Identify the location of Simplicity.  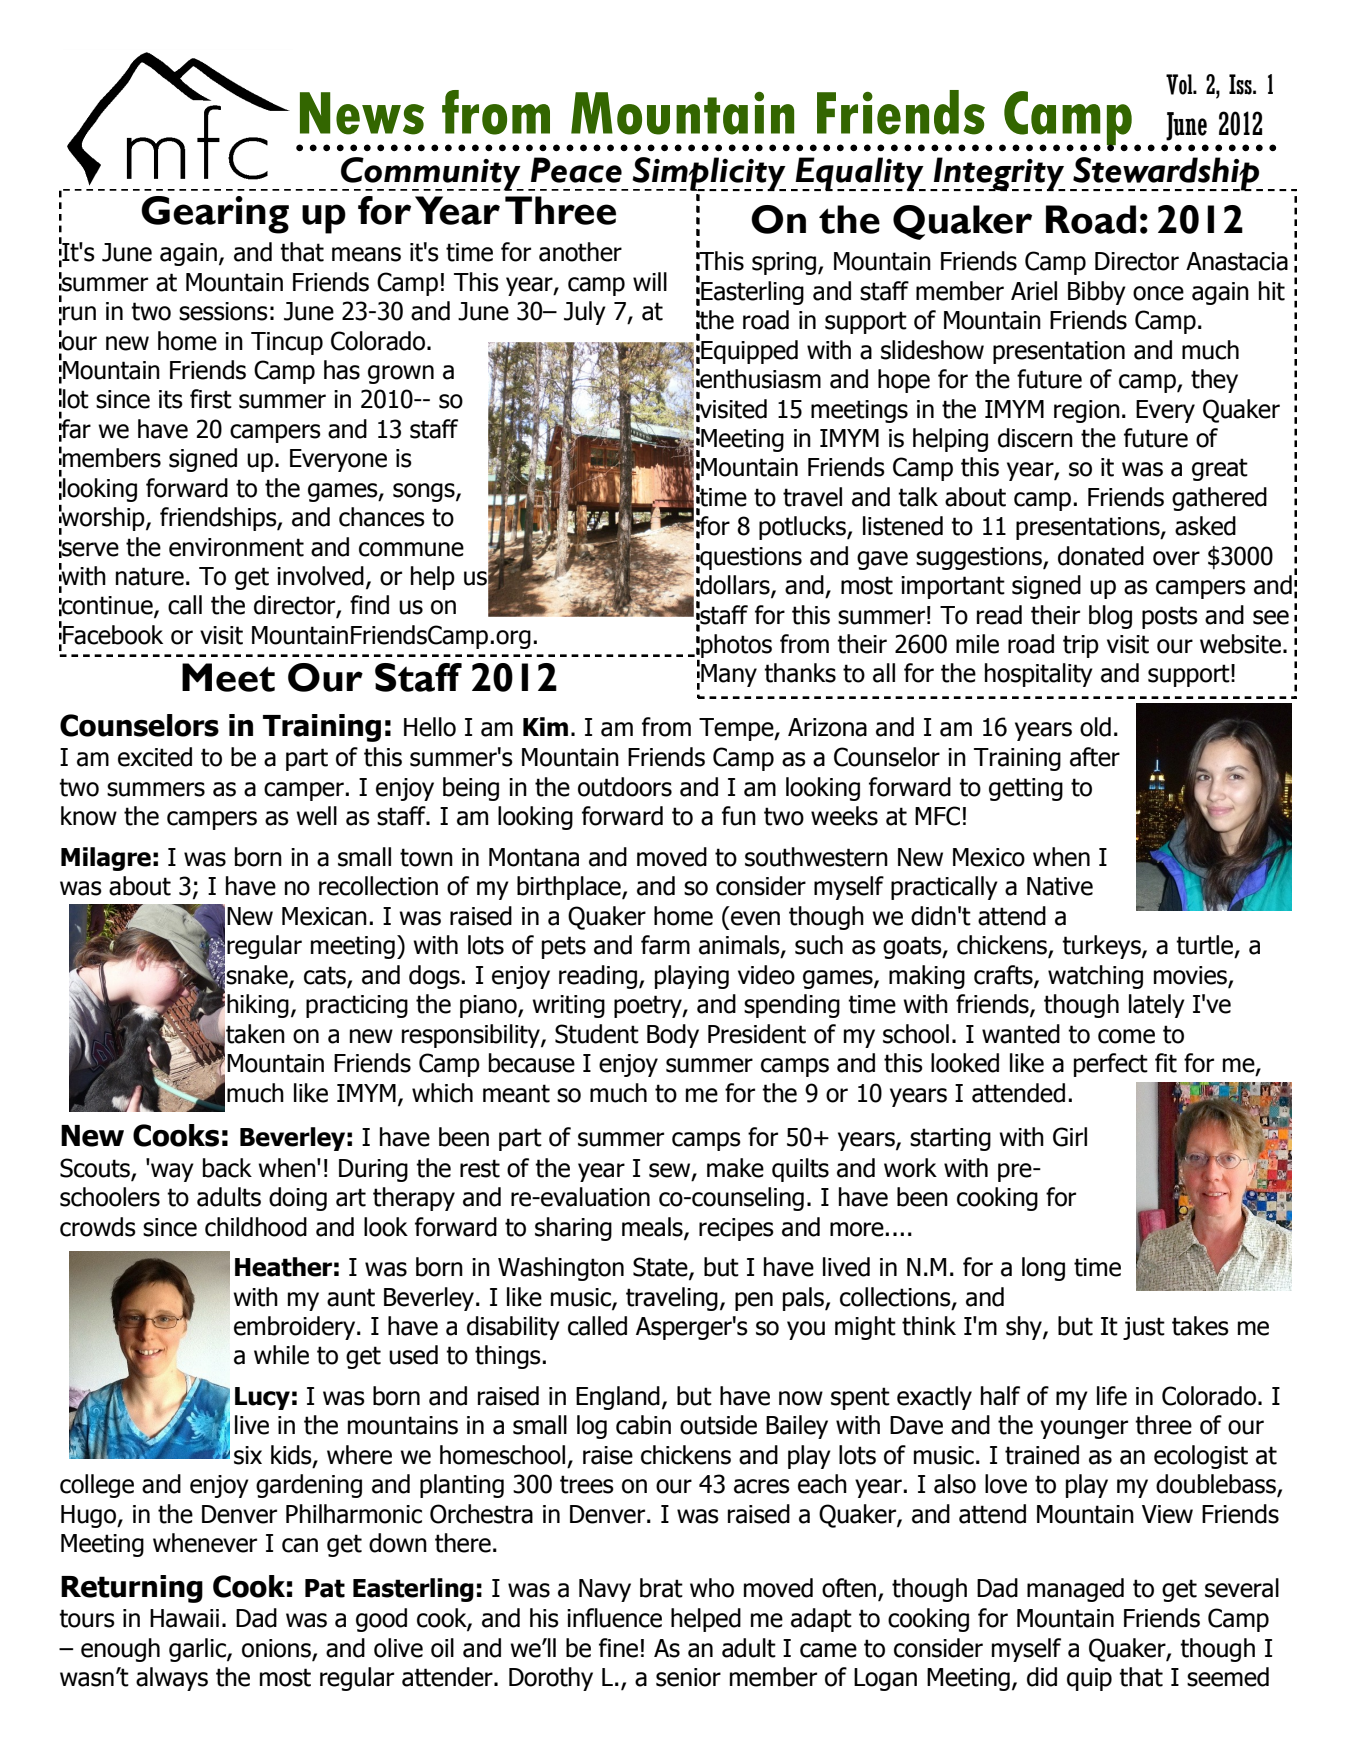
(709, 174).
